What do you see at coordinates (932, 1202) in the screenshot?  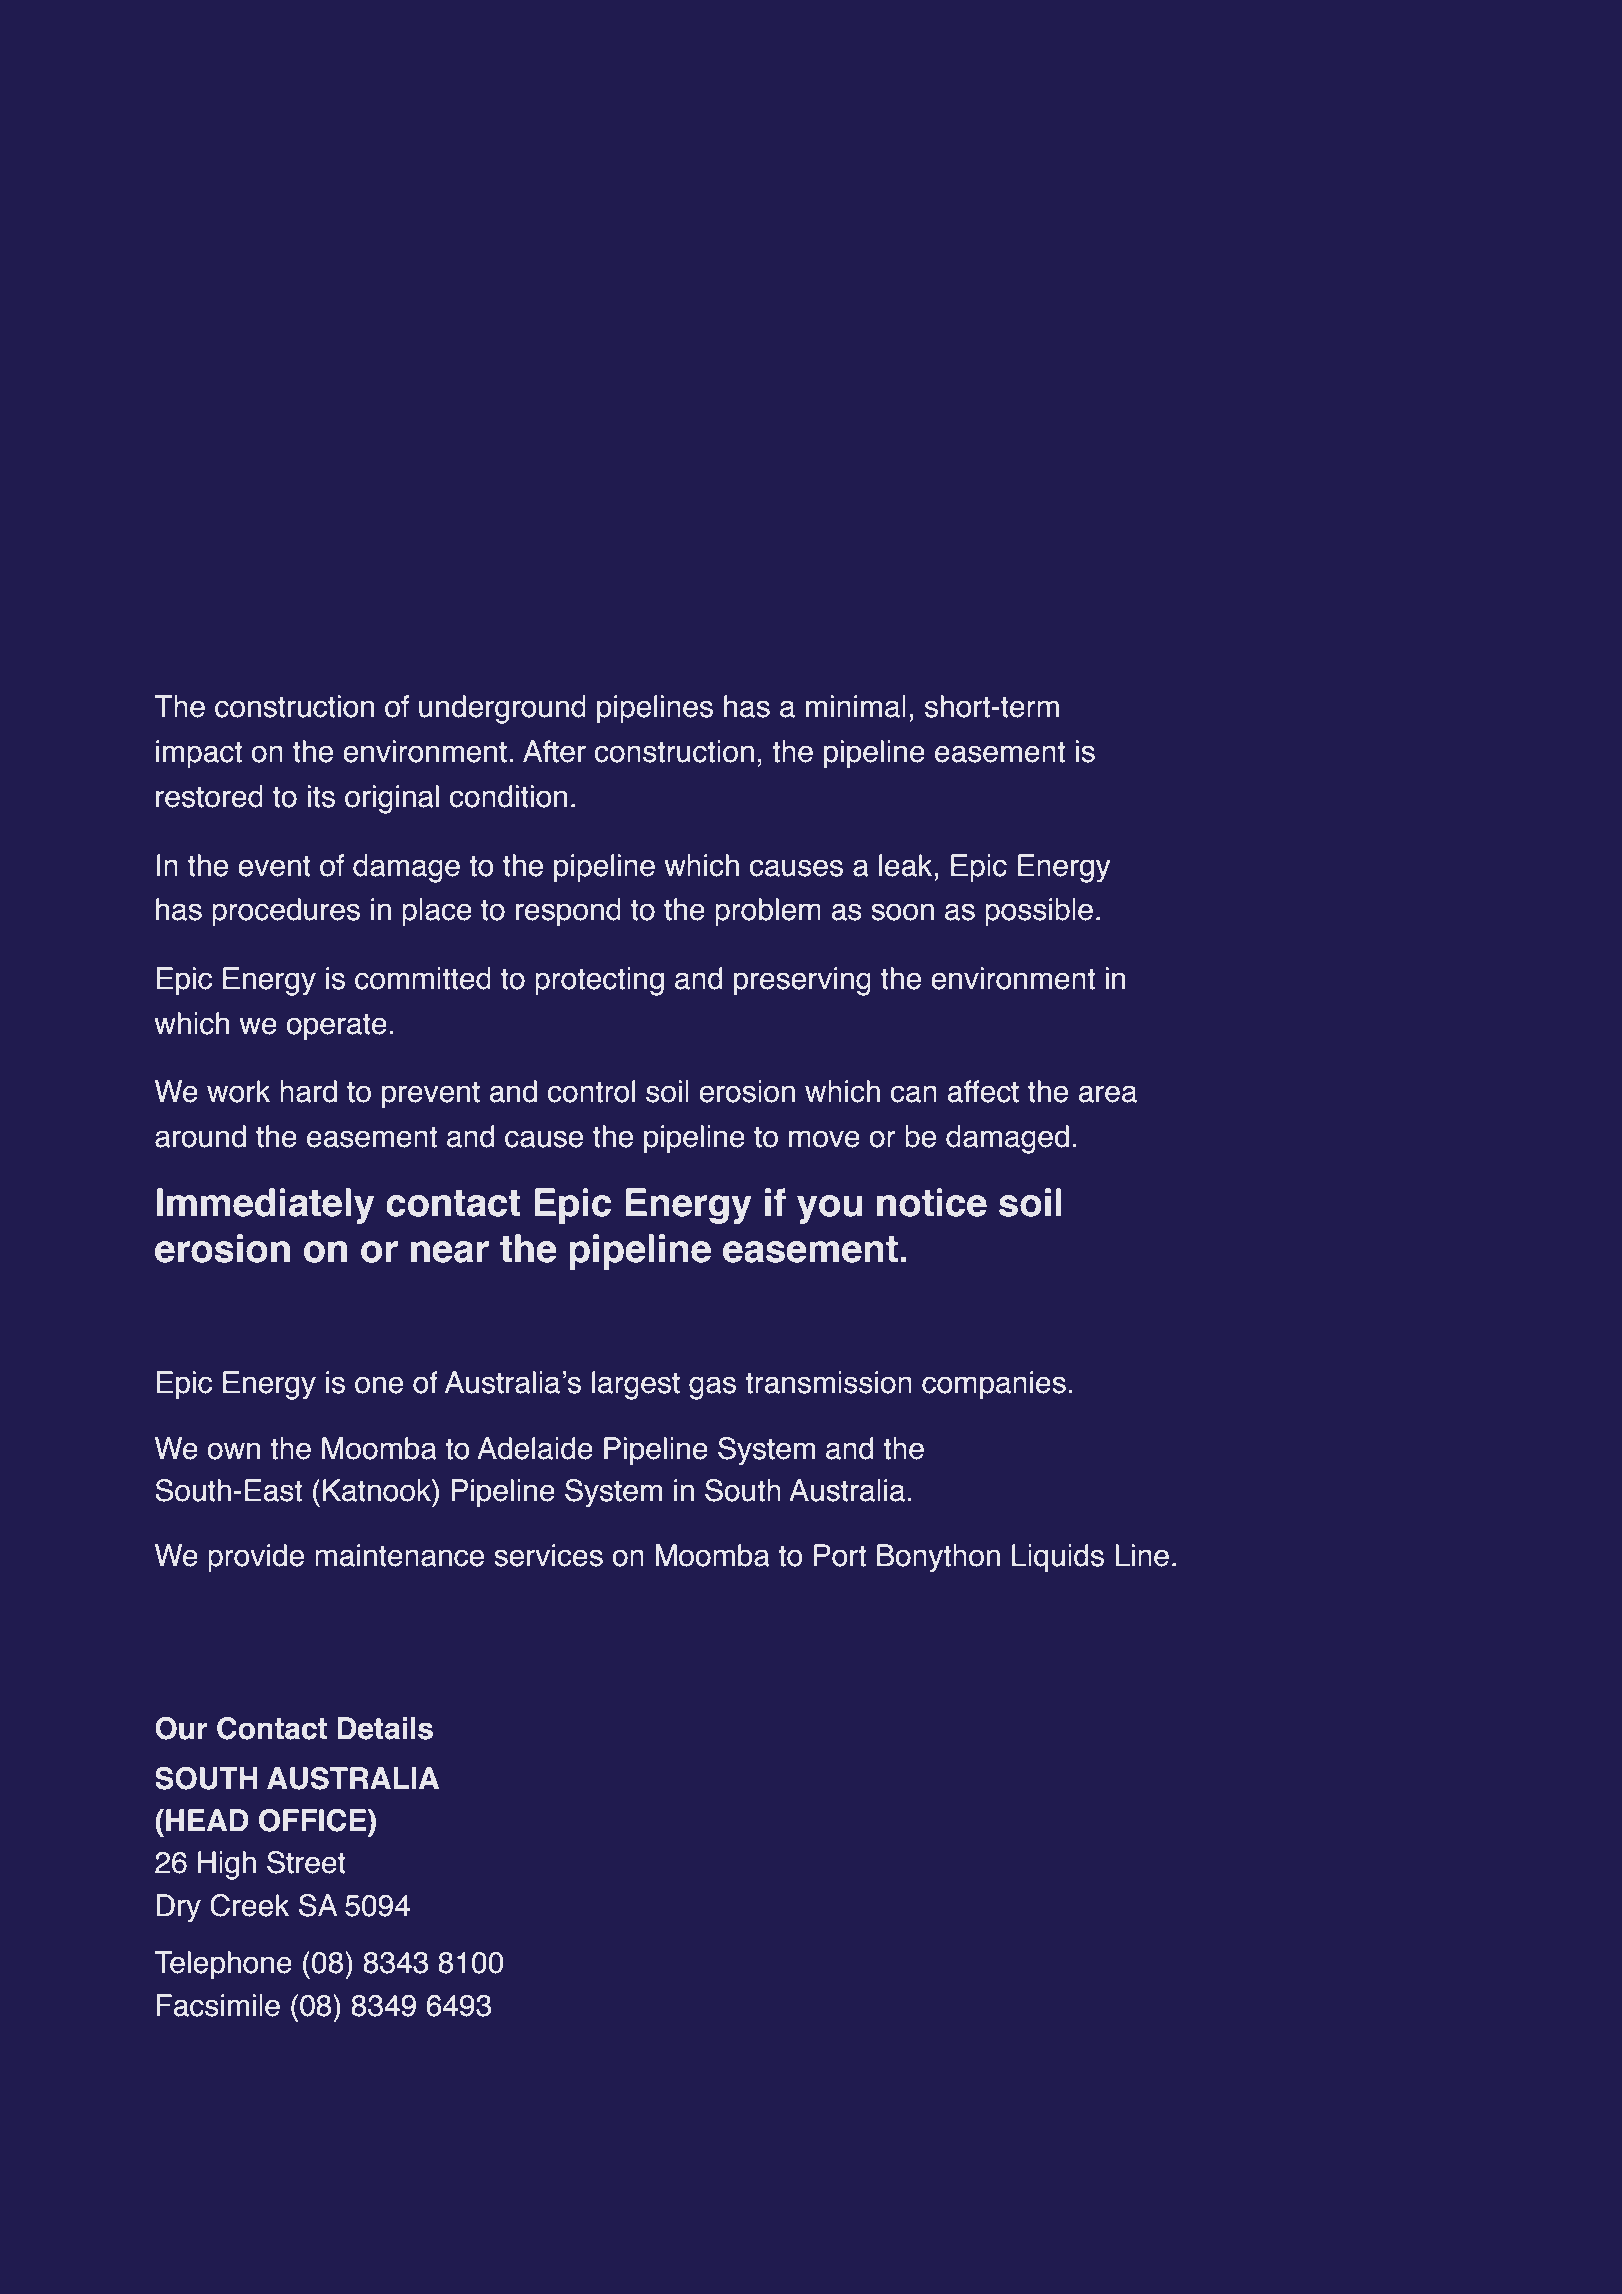 I see `notice` at bounding box center [932, 1202].
